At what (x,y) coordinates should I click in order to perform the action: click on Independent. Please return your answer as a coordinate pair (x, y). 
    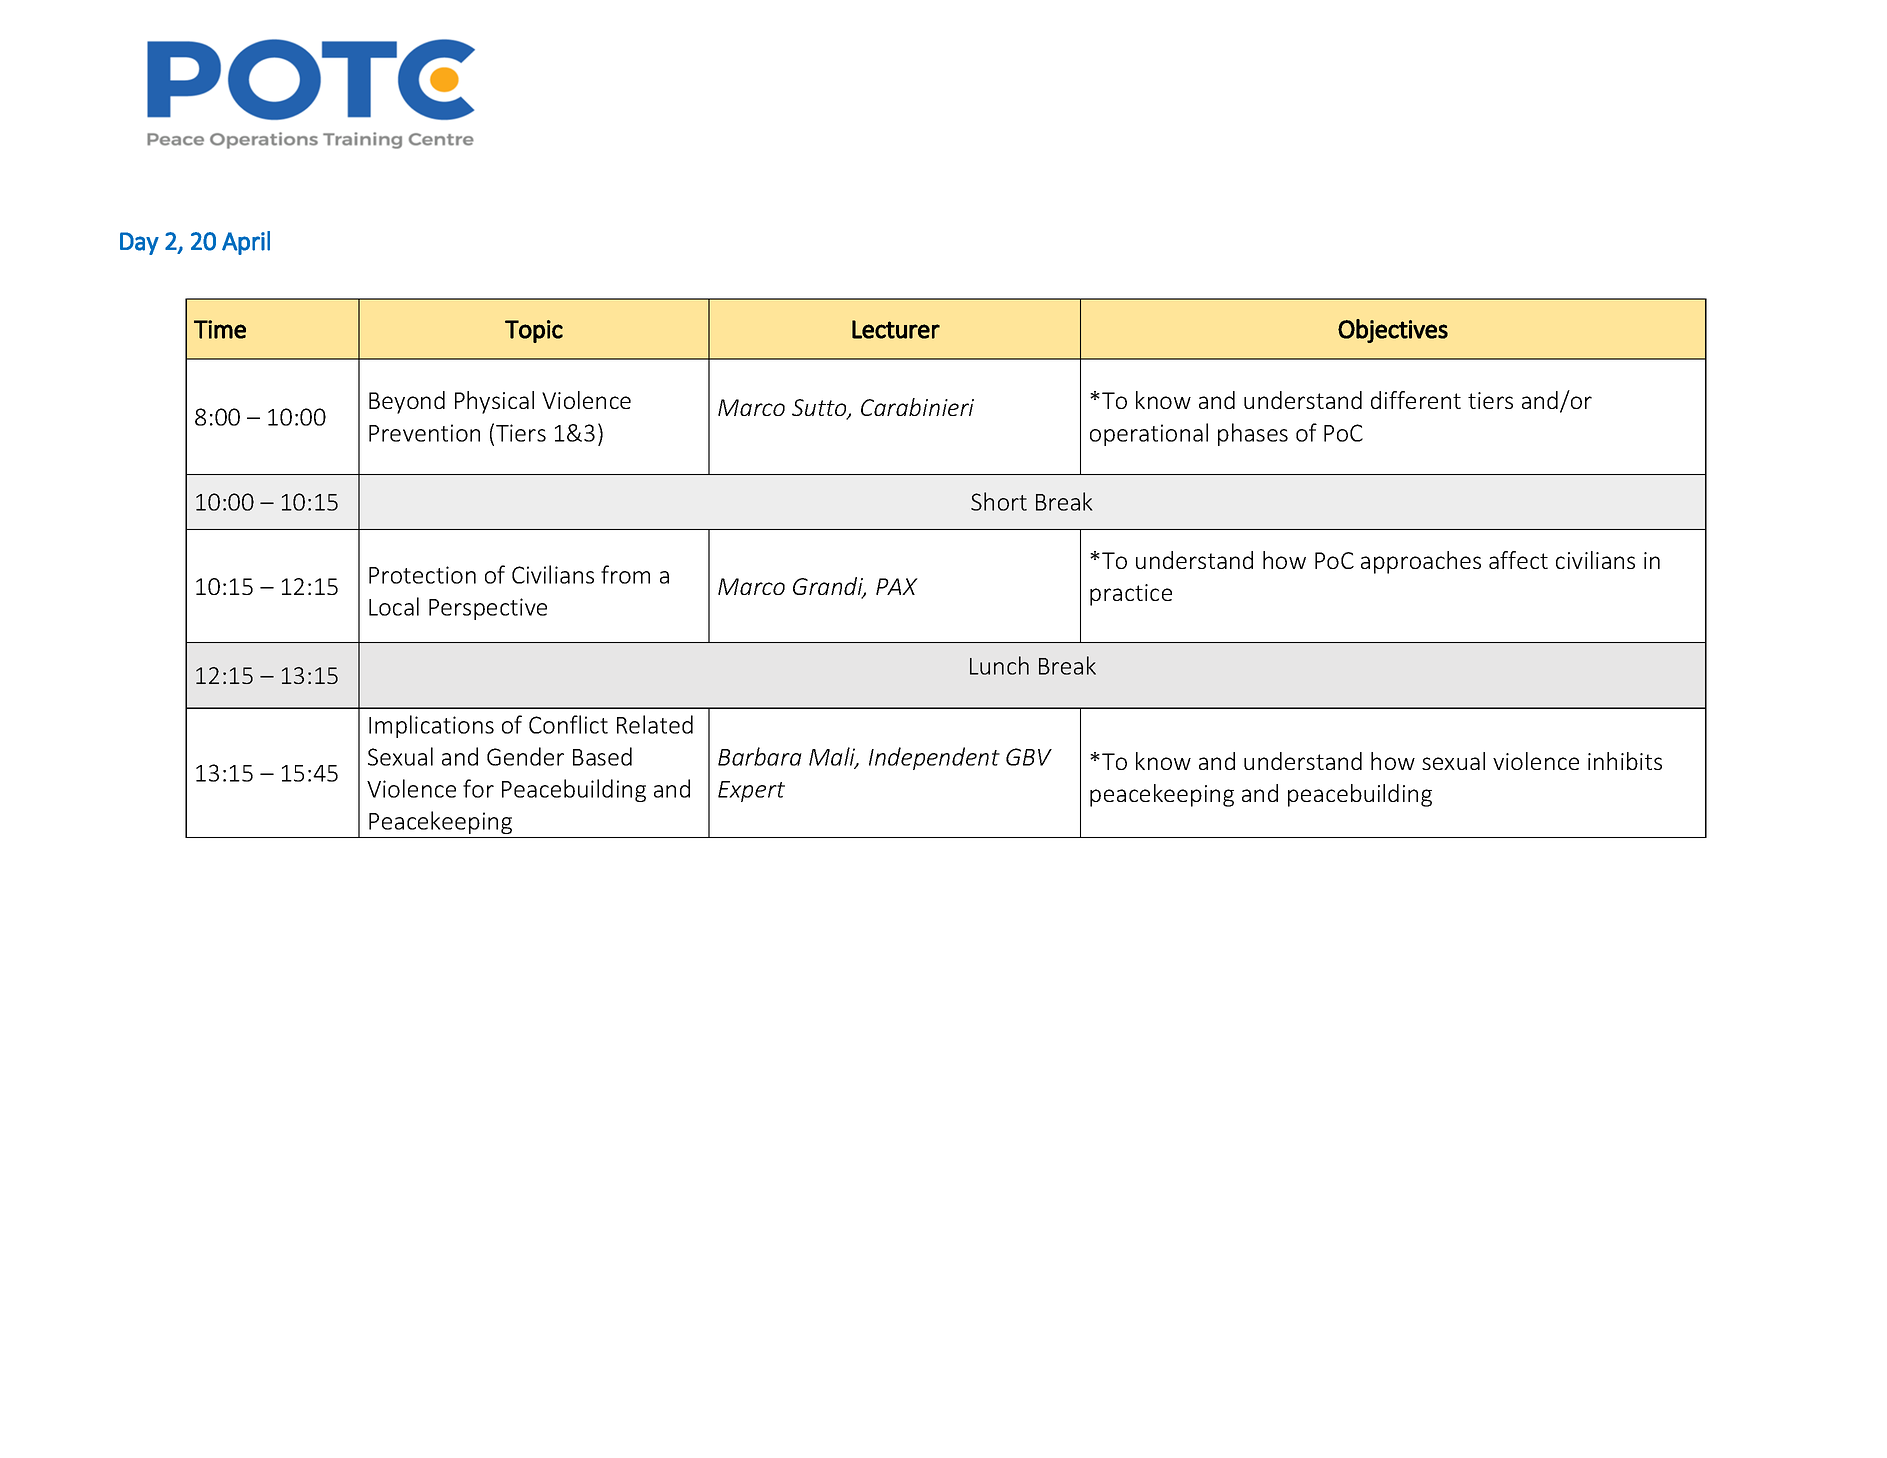
    Looking at the image, I should click on (934, 758).
